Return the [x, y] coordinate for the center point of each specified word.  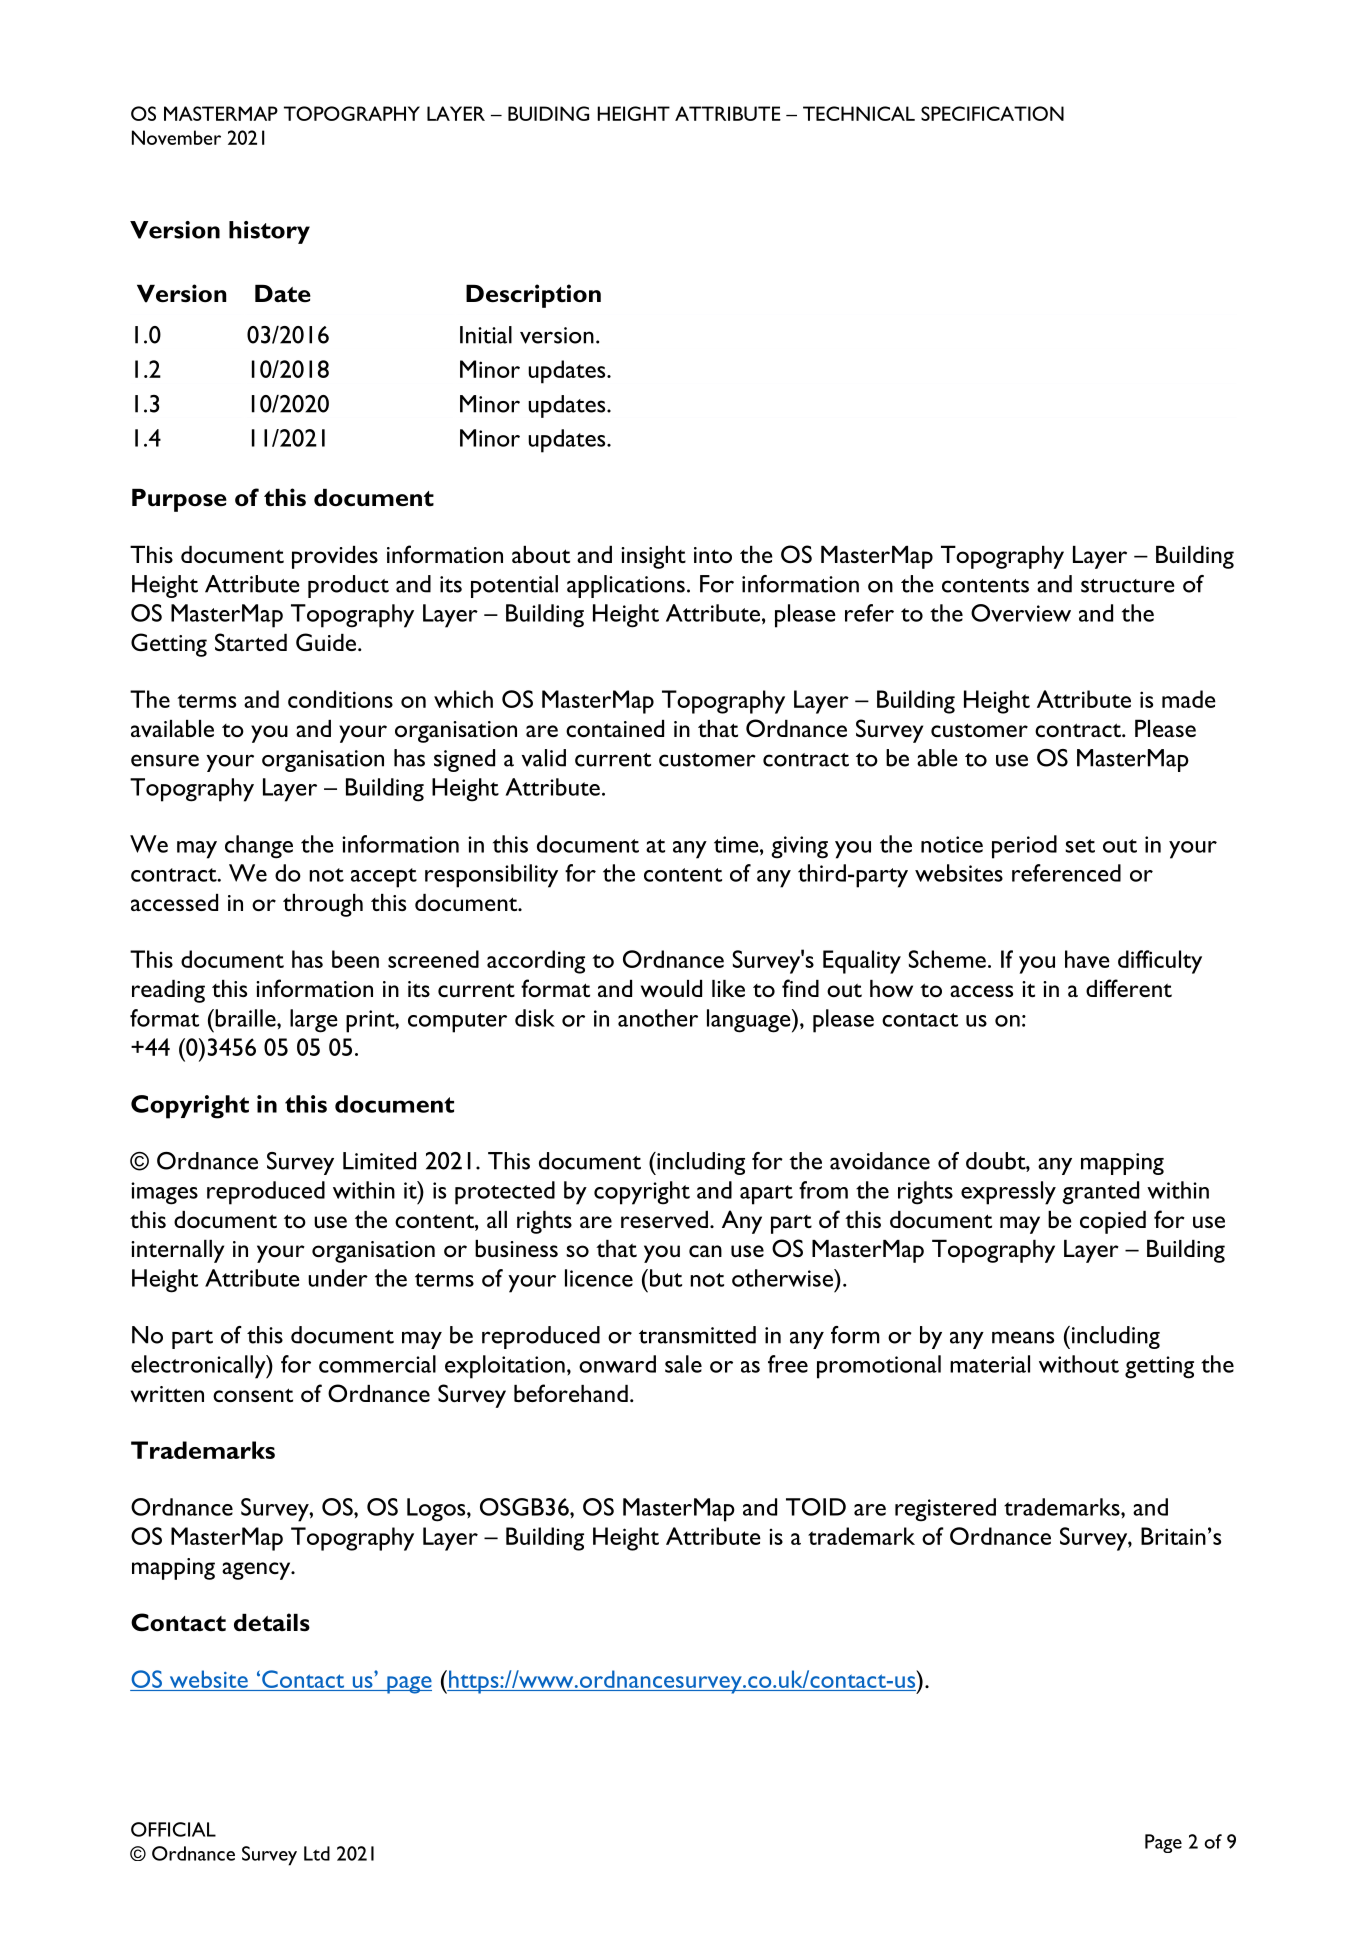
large [314, 1021]
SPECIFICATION [992, 113]
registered [945, 1510]
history [269, 232]
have [1087, 959]
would [671, 988]
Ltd [317, 1853]
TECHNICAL [859, 113]
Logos [437, 1510]
